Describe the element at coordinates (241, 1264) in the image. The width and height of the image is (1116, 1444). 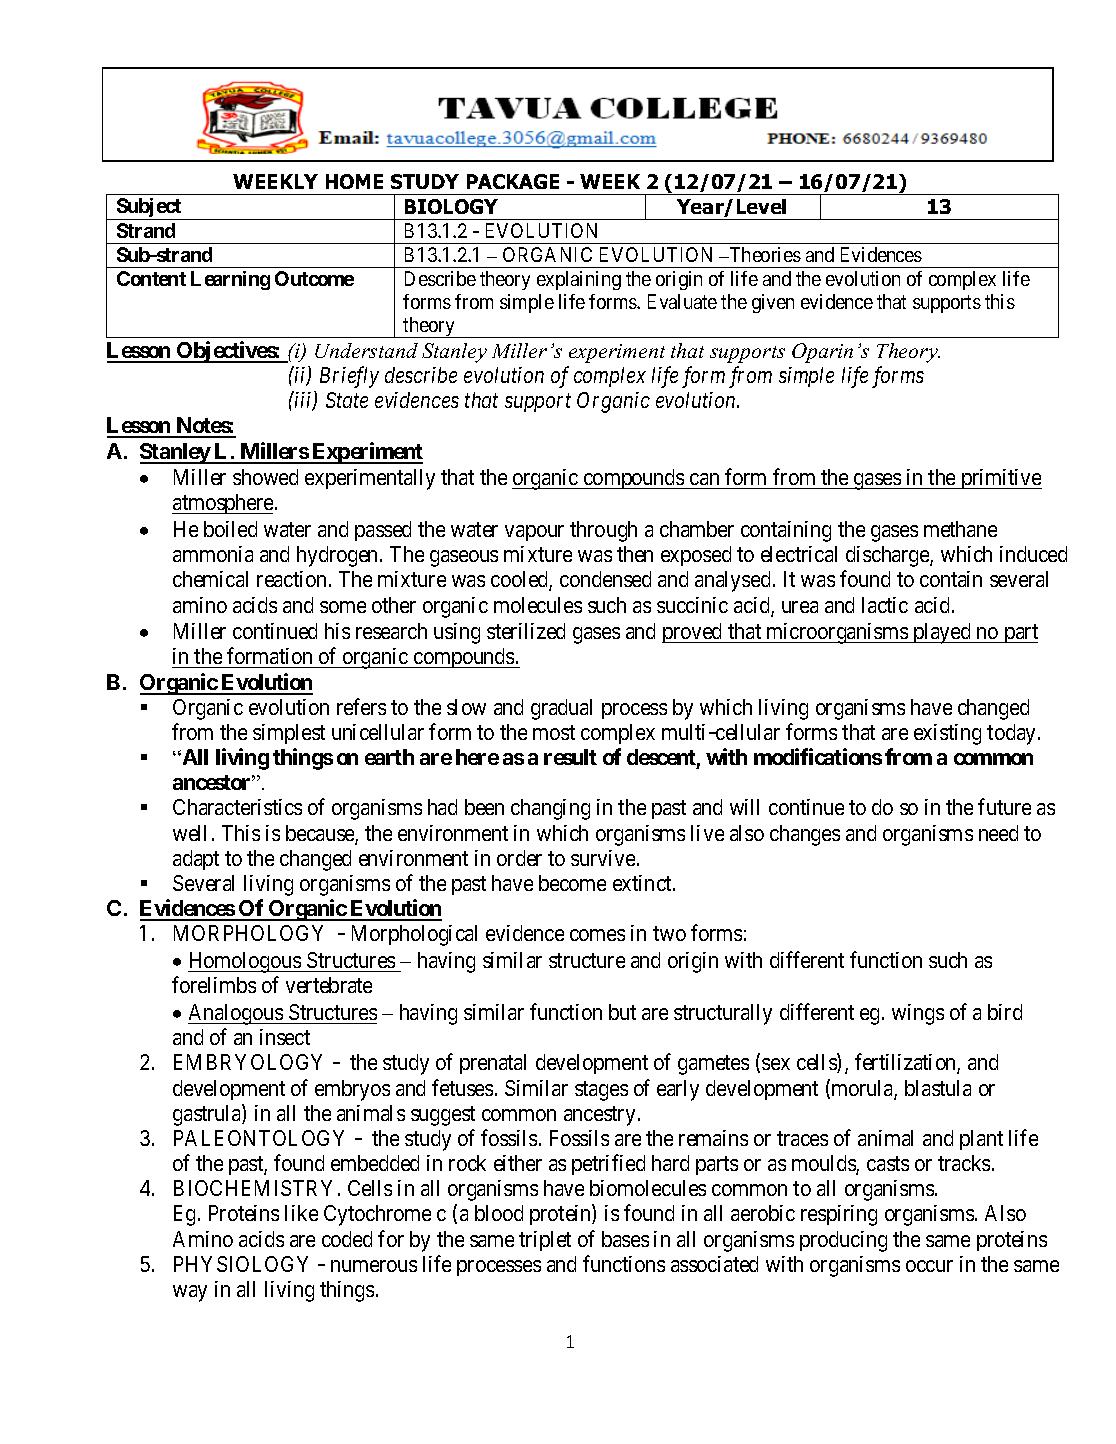
I see `PHYSIOLOGY` at that location.
